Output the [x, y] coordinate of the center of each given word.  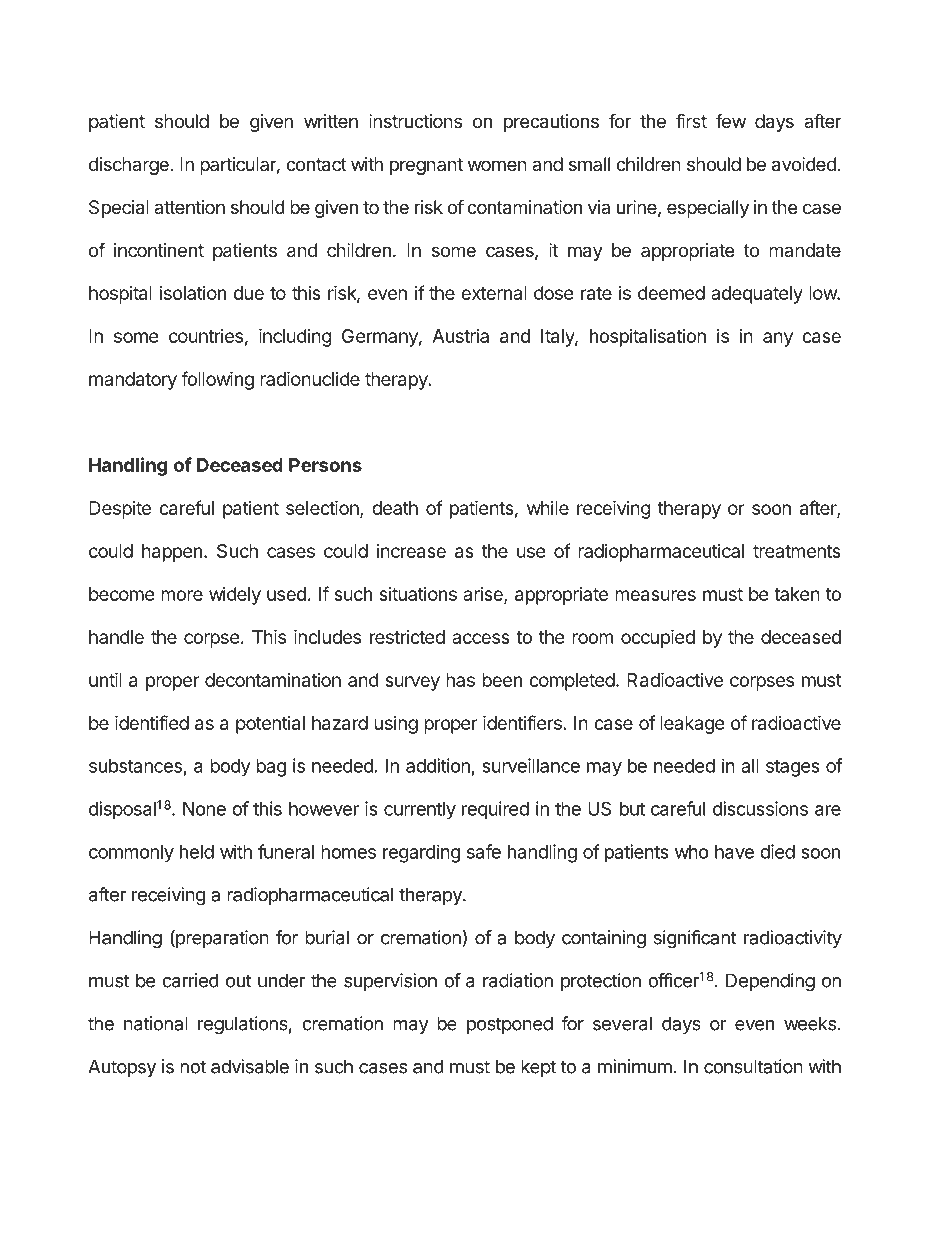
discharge [130, 166]
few [731, 121]
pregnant [426, 166]
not [193, 1067]
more [182, 595]
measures [655, 595]
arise [484, 595]
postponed [510, 1025]
